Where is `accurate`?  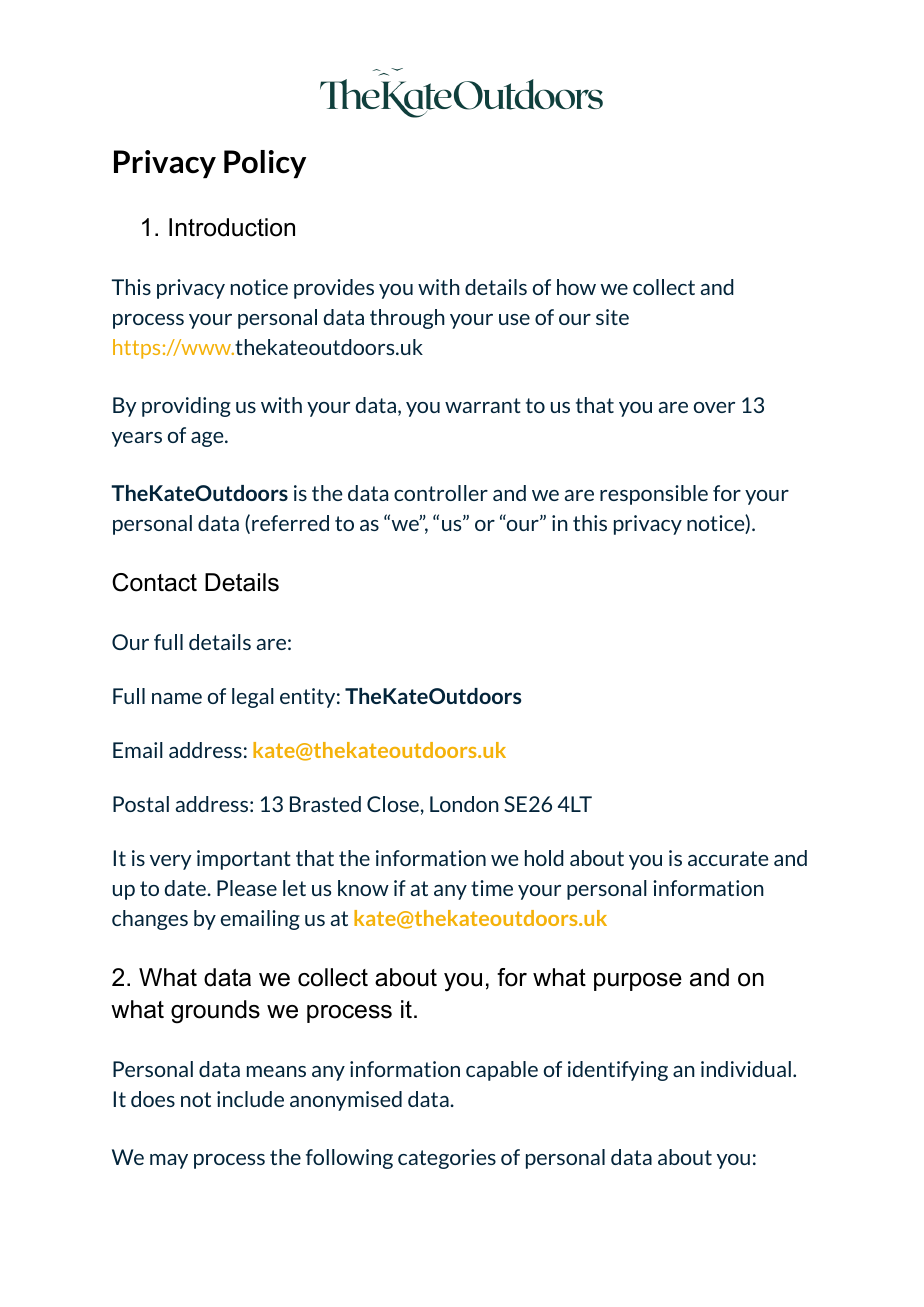
accurate is located at coordinates (728, 858).
